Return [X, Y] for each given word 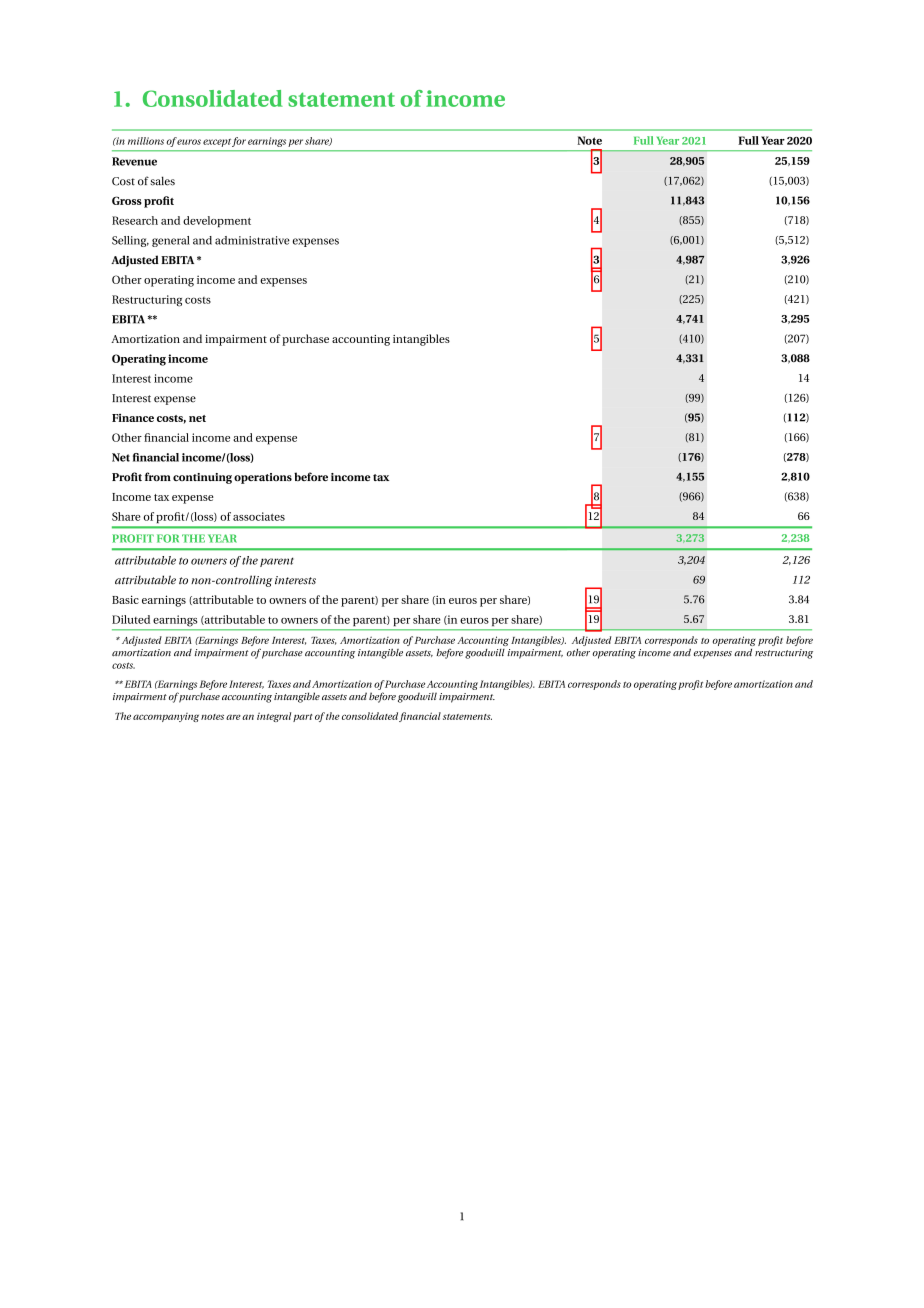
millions [146, 141]
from [158, 476]
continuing [202, 478]
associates [259, 516]
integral [274, 717]
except [217, 143]
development [217, 221]
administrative [252, 240]
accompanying [166, 717]
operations [263, 478]
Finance [133, 418]
